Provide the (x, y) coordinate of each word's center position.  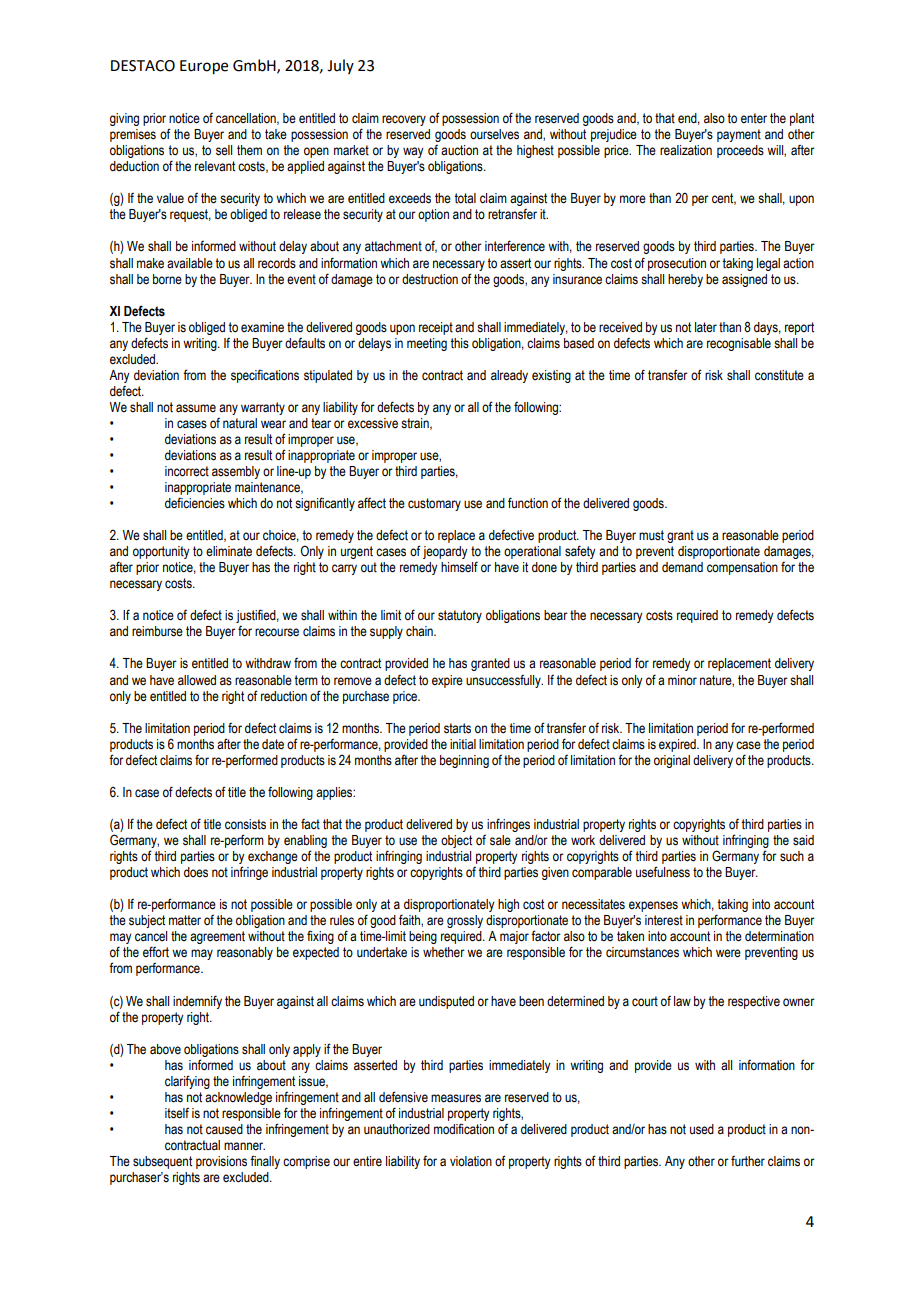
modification (464, 1129)
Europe (204, 67)
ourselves (494, 134)
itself (177, 1113)
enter (754, 118)
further (748, 1161)
